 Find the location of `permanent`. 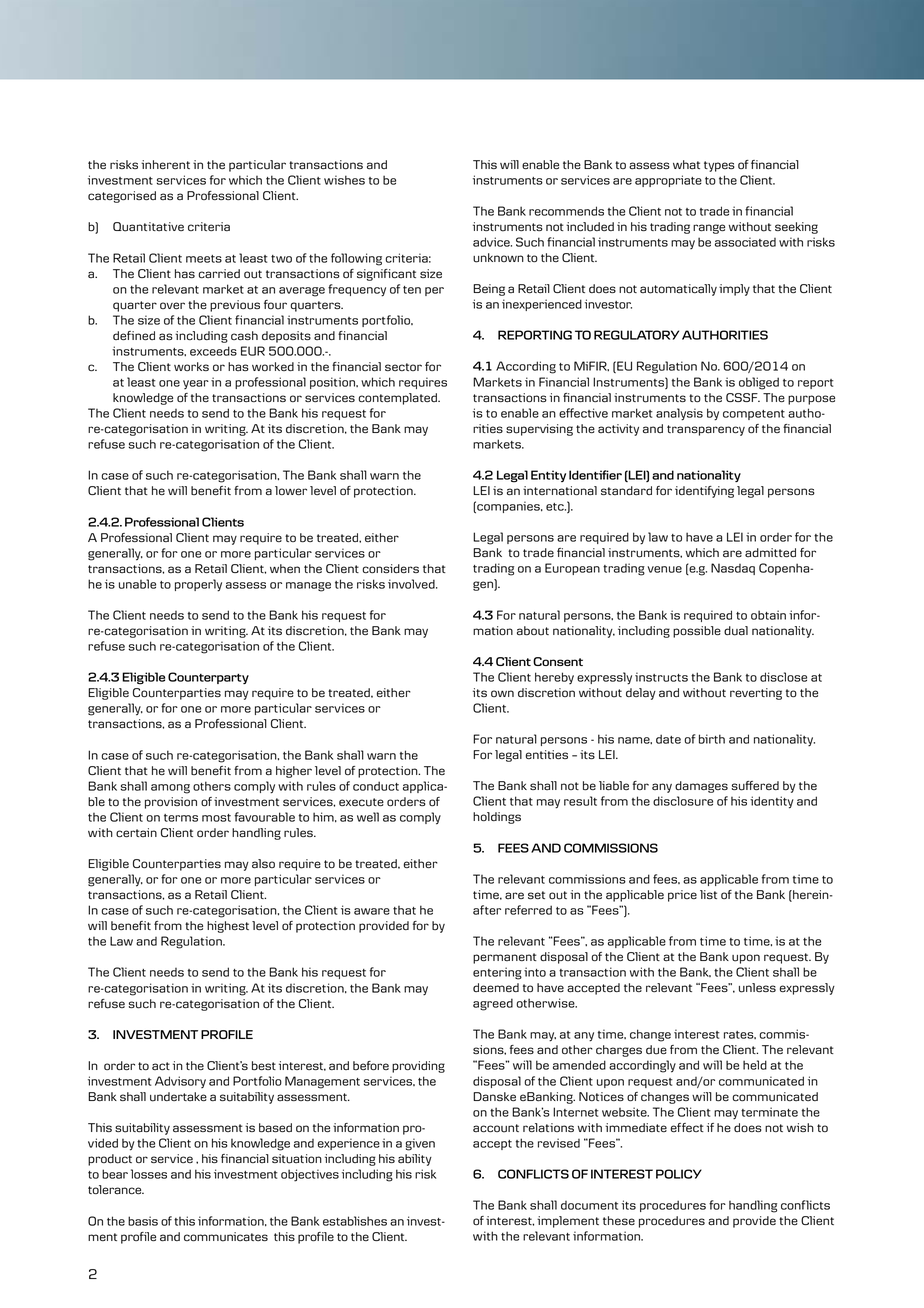

permanent is located at coordinates (505, 958).
